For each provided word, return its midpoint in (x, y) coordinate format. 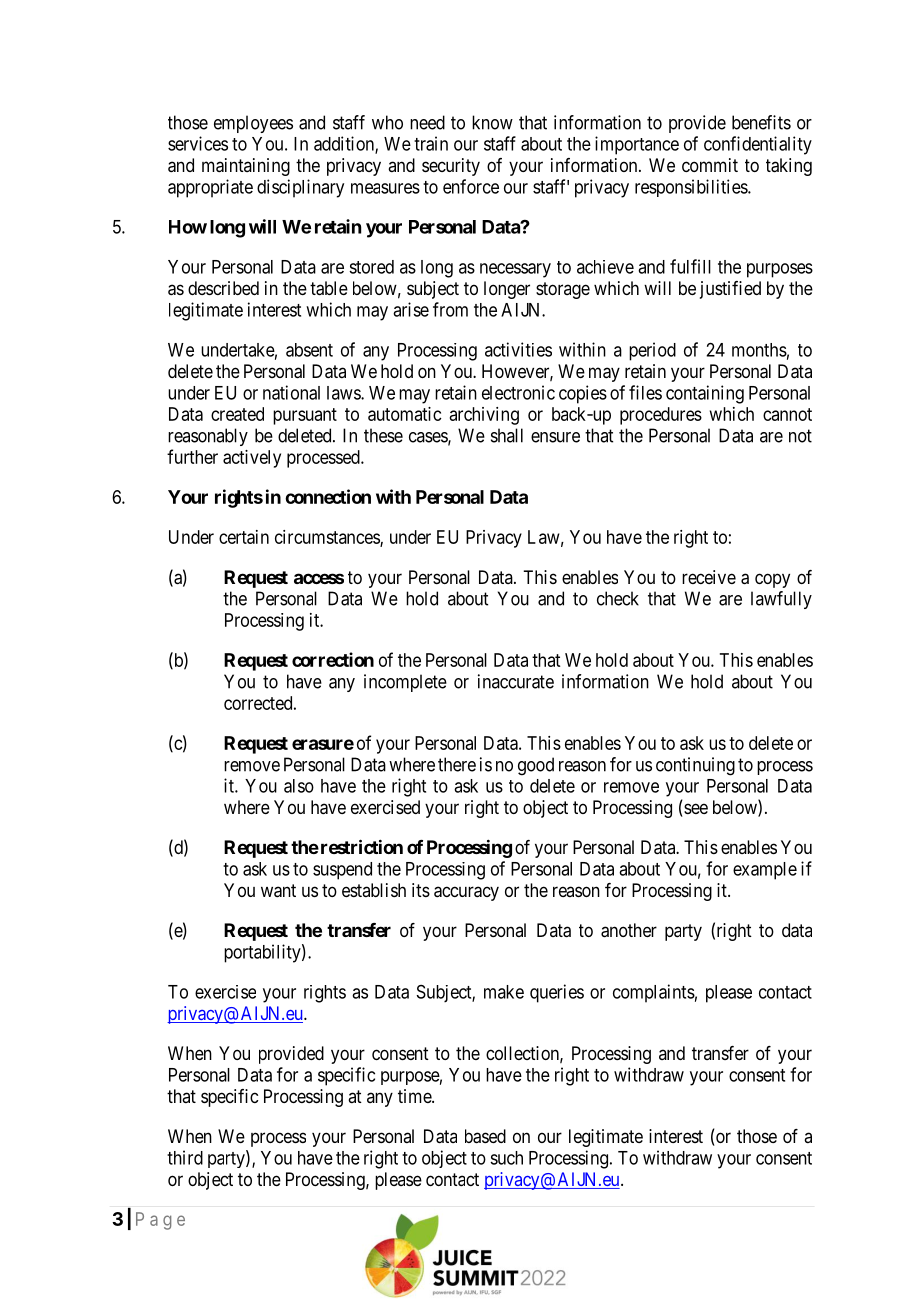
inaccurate (516, 681)
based (485, 1136)
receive (709, 577)
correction (333, 659)
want (278, 890)
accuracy (466, 893)
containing (705, 394)
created (237, 414)
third (185, 1157)
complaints (654, 993)
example (765, 871)
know (492, 122)
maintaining (246, 167)
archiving (484, 416)
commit (710, 165)
